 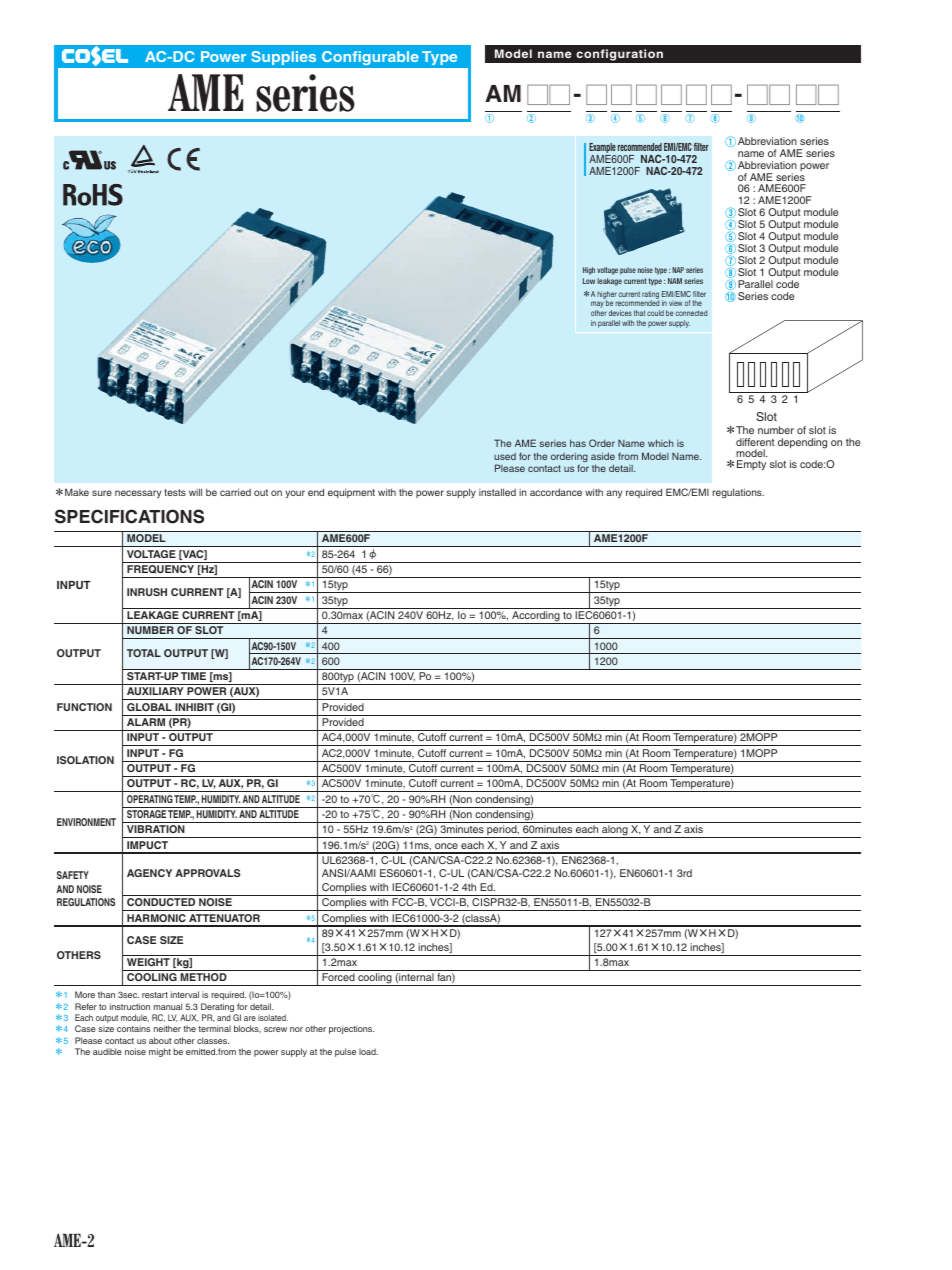 I want to click on neither, so click(x=167, y=1028).
